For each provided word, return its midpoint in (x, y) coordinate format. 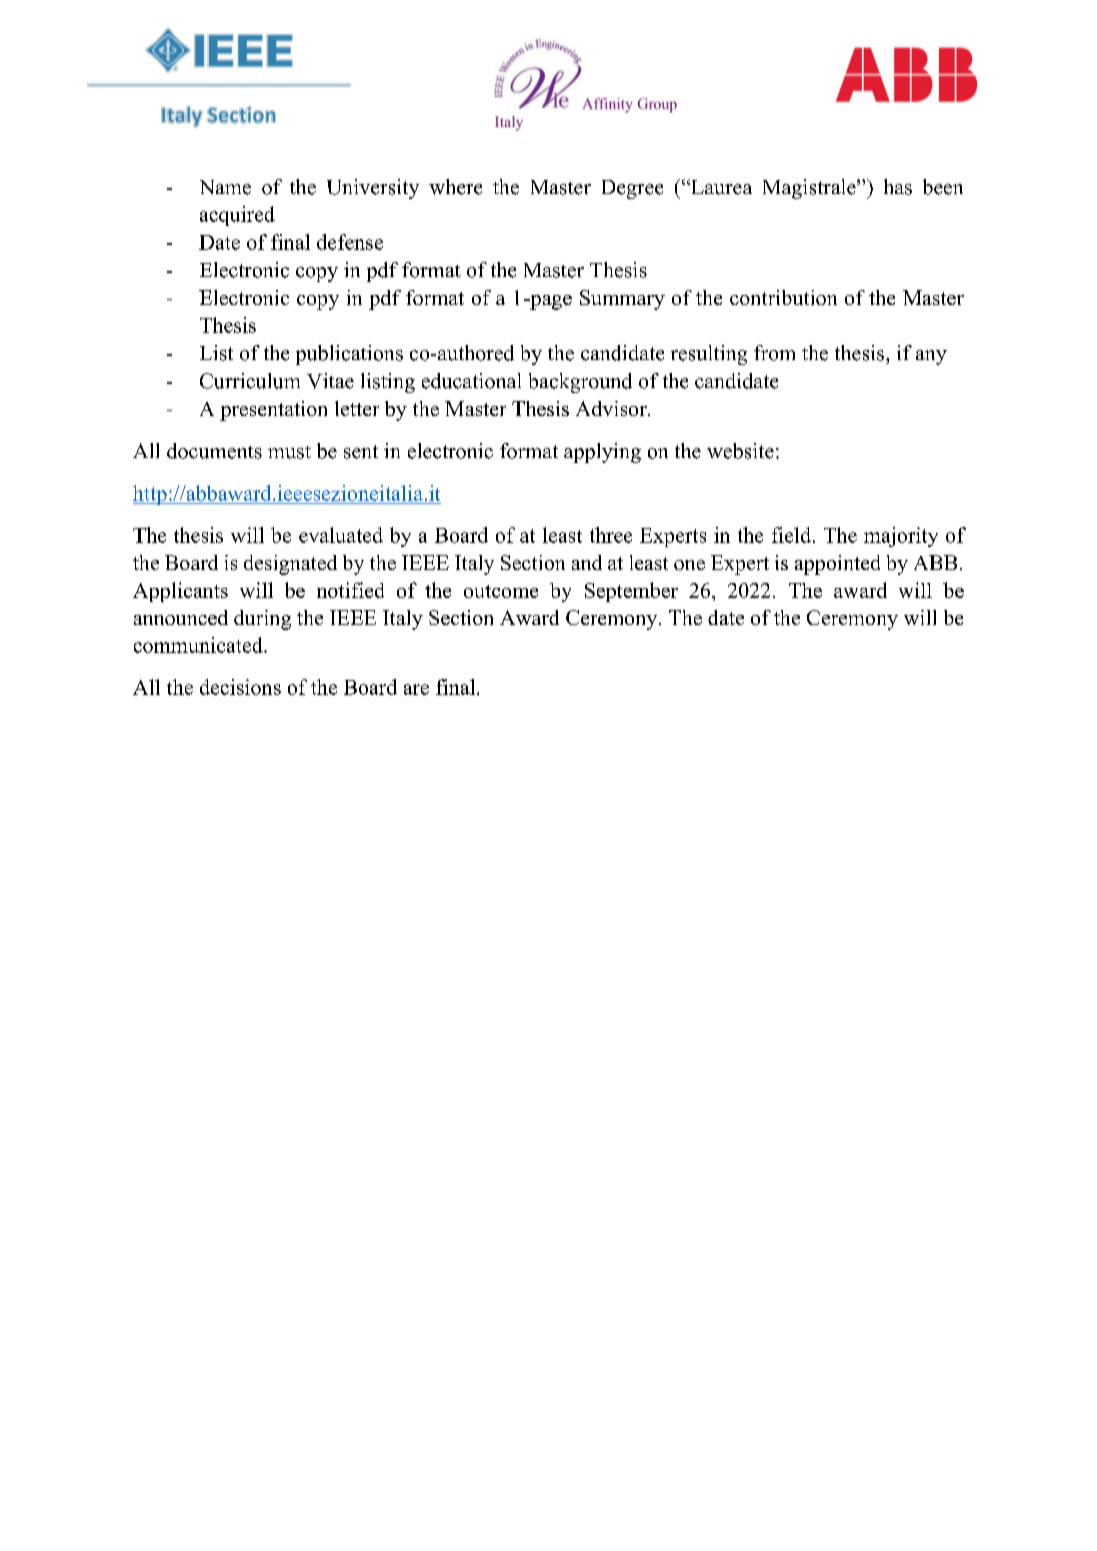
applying (602, 453)
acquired (237, 216)
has (898, 187)
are (416, 689)
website (740, 451)
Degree (632, 189)
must (289, 452)
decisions (240, 687)
